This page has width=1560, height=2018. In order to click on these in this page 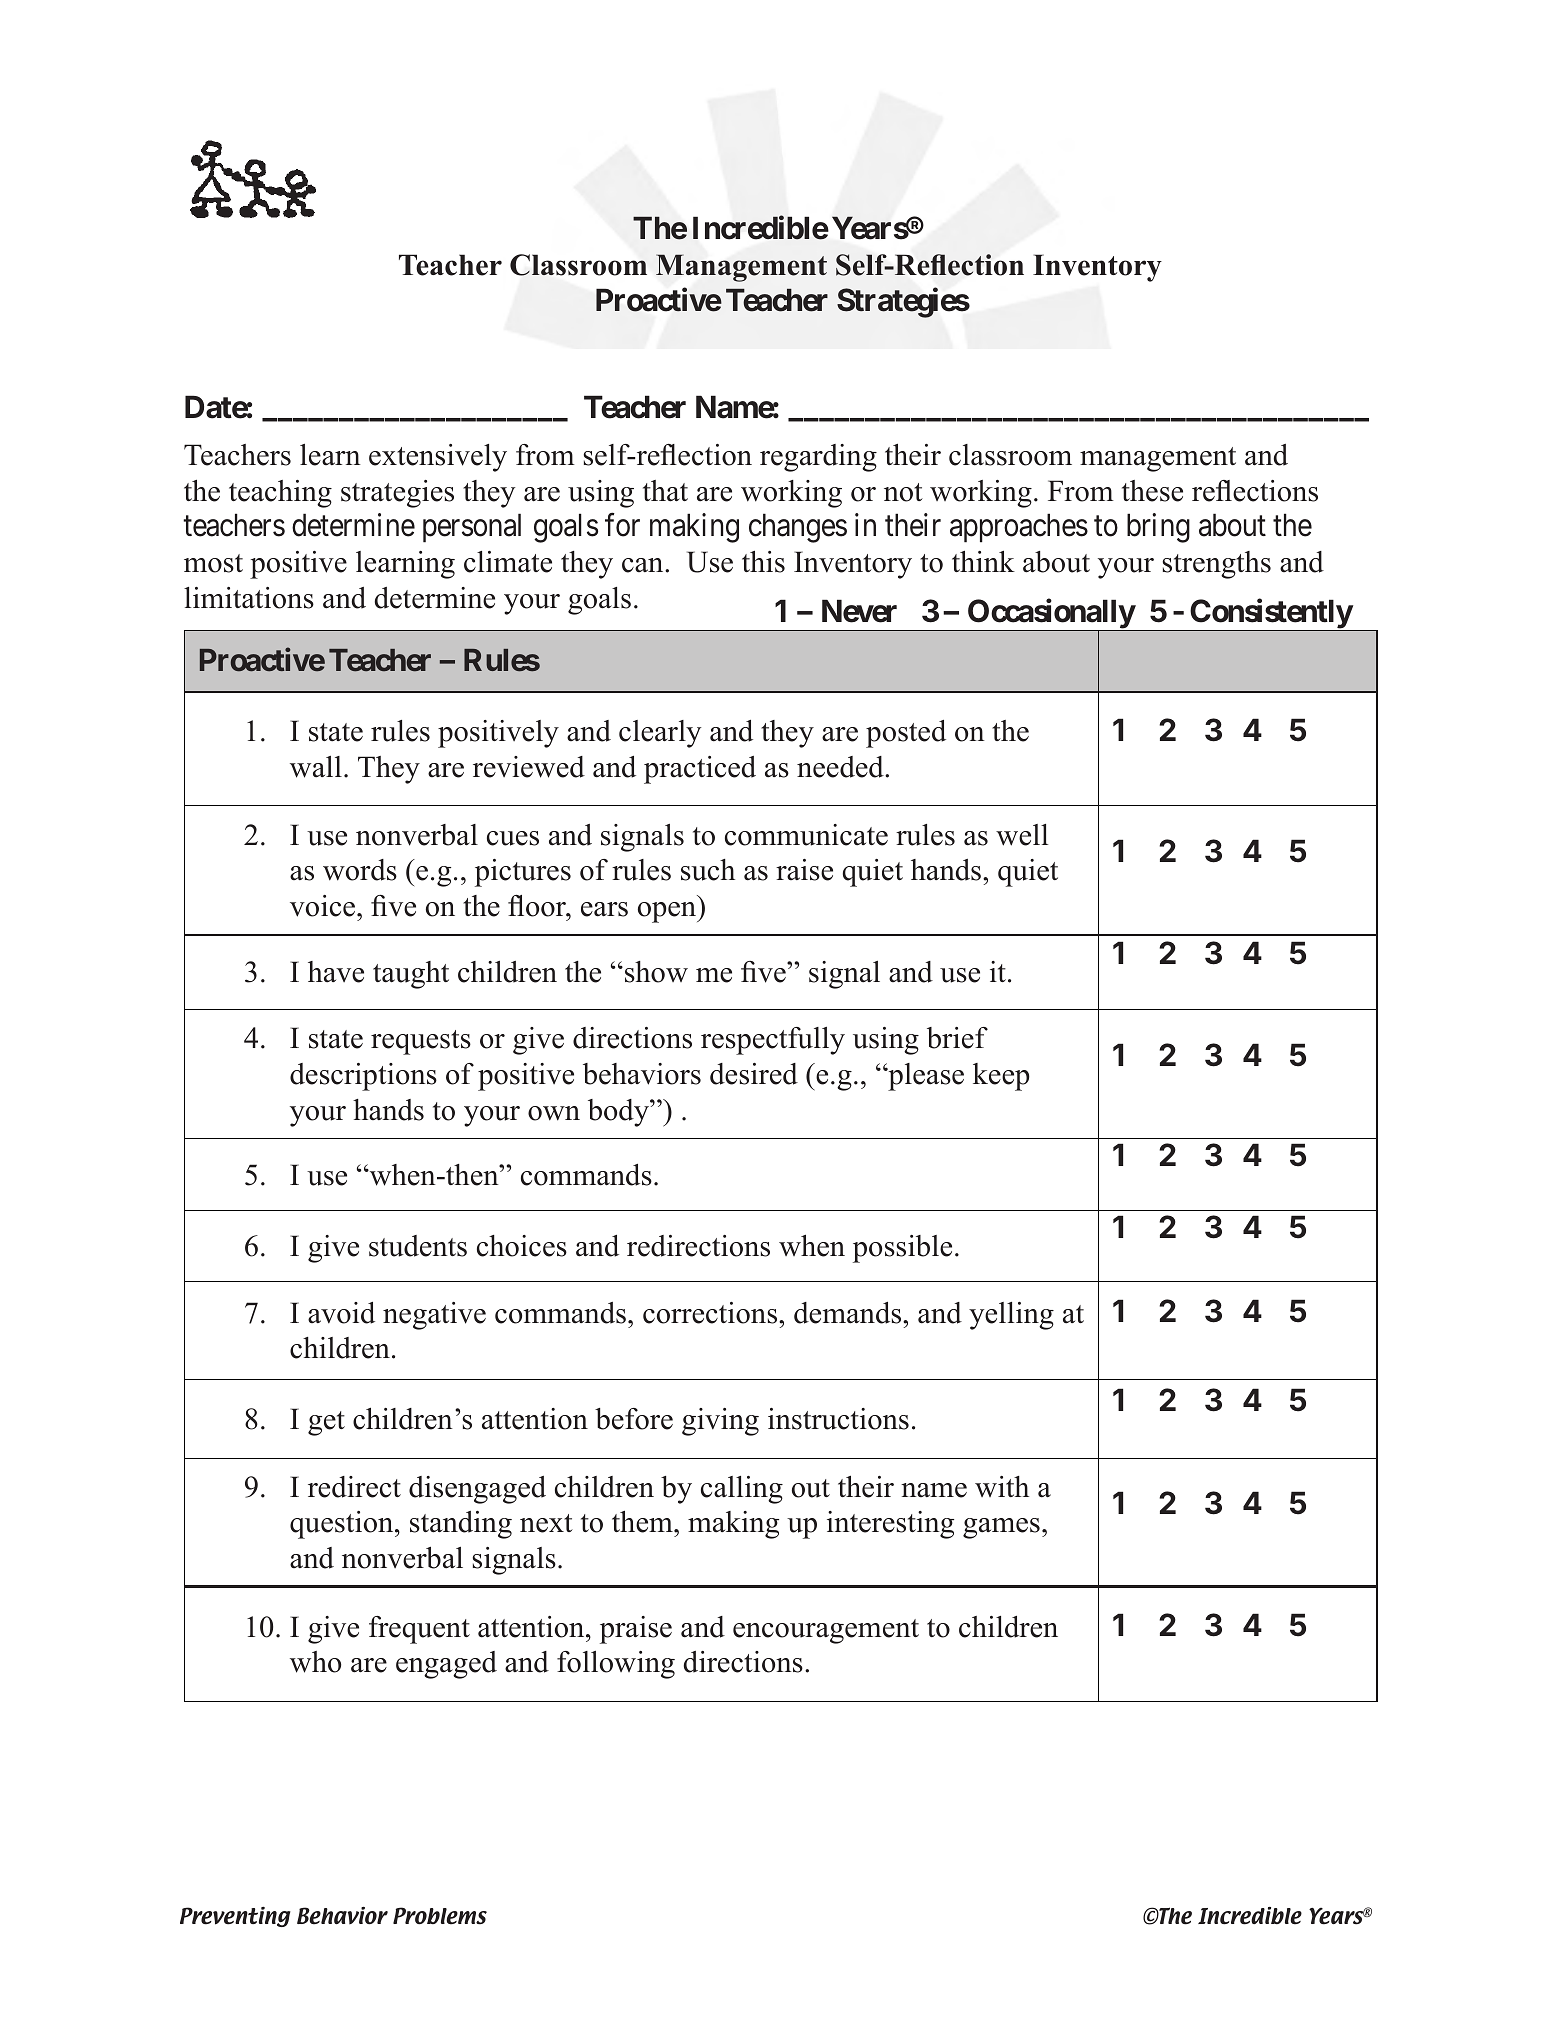, I will do `click(1152, 491)`.
